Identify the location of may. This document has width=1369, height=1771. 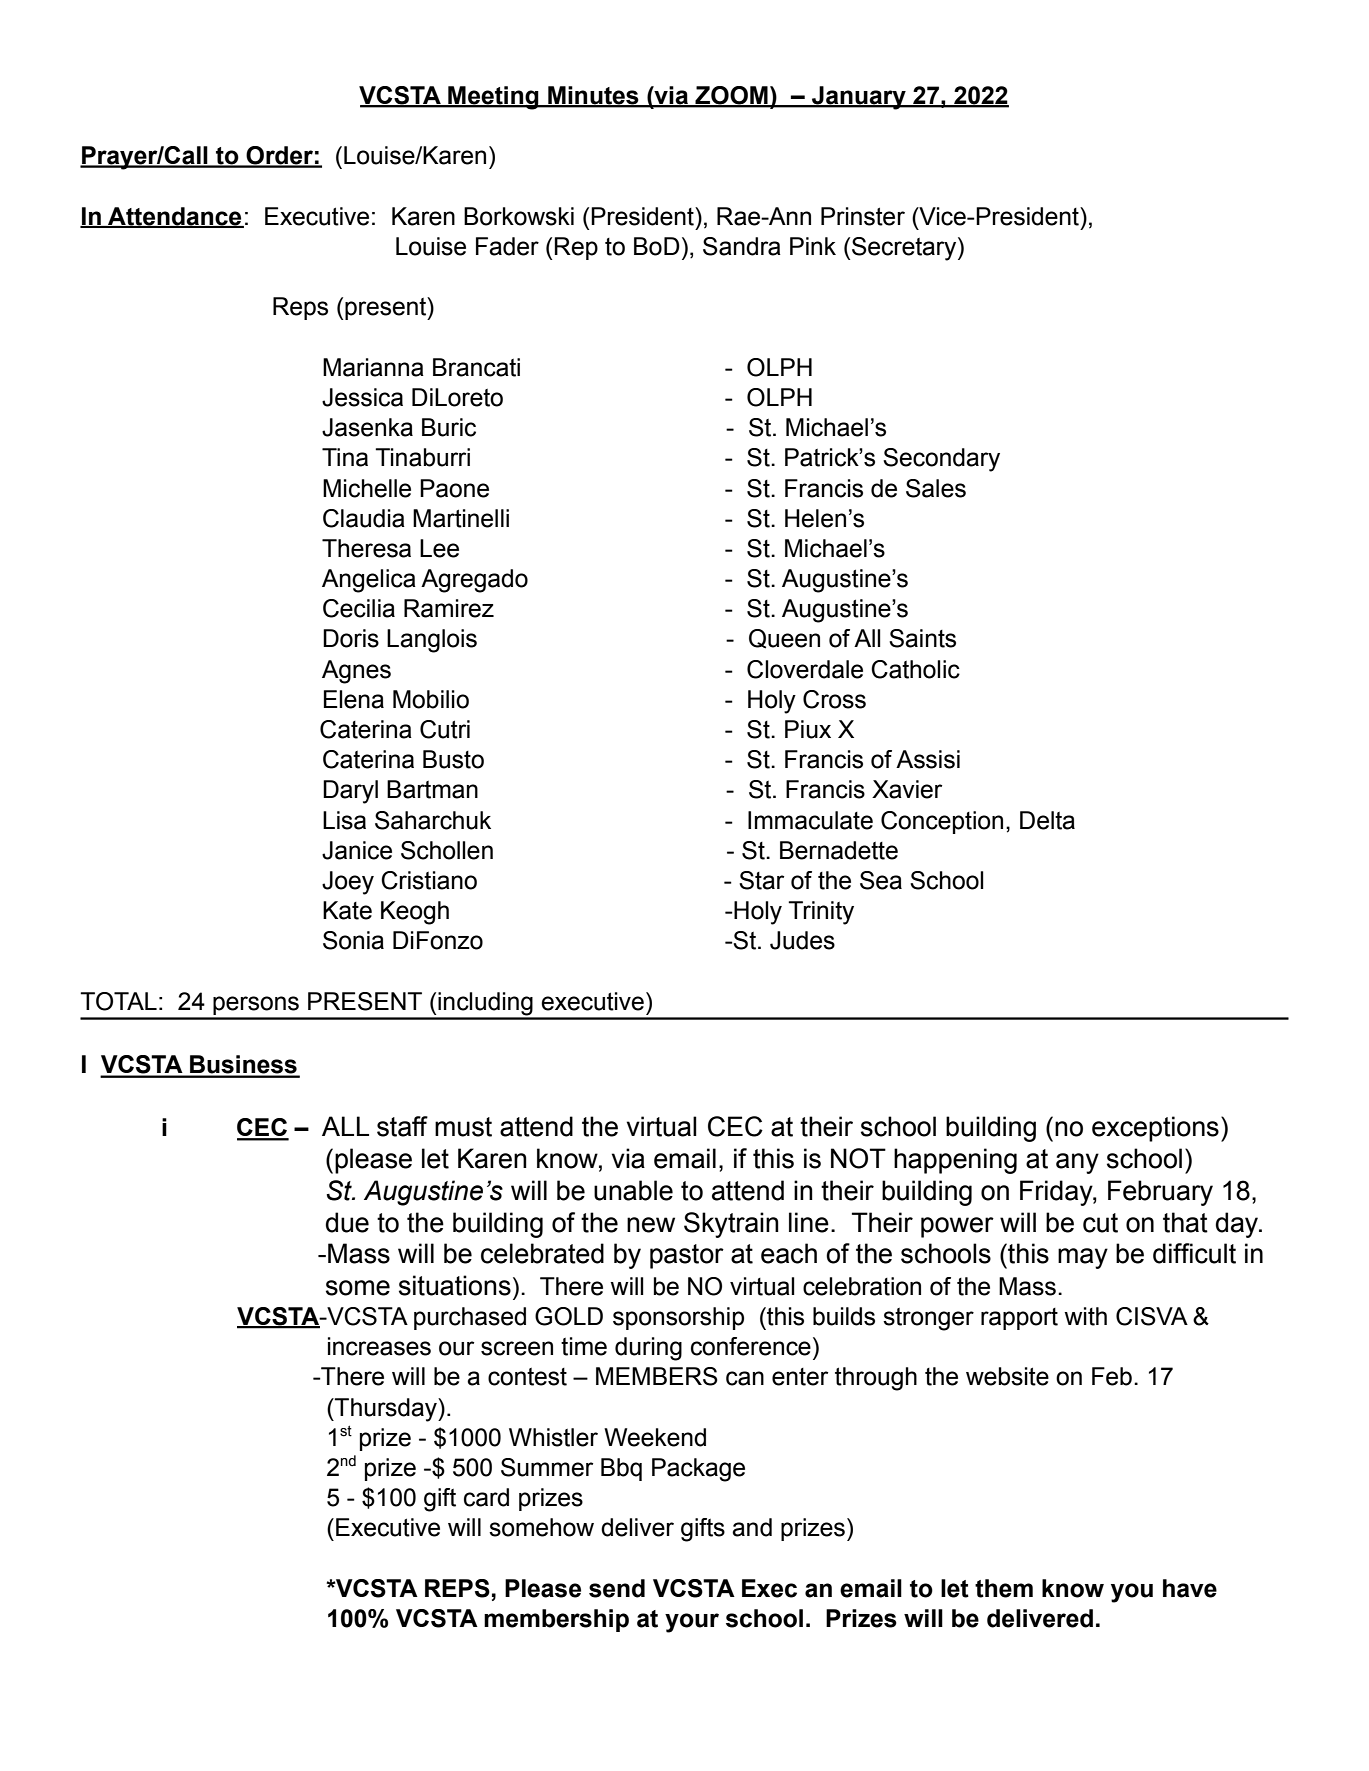
(1083, 1258).
